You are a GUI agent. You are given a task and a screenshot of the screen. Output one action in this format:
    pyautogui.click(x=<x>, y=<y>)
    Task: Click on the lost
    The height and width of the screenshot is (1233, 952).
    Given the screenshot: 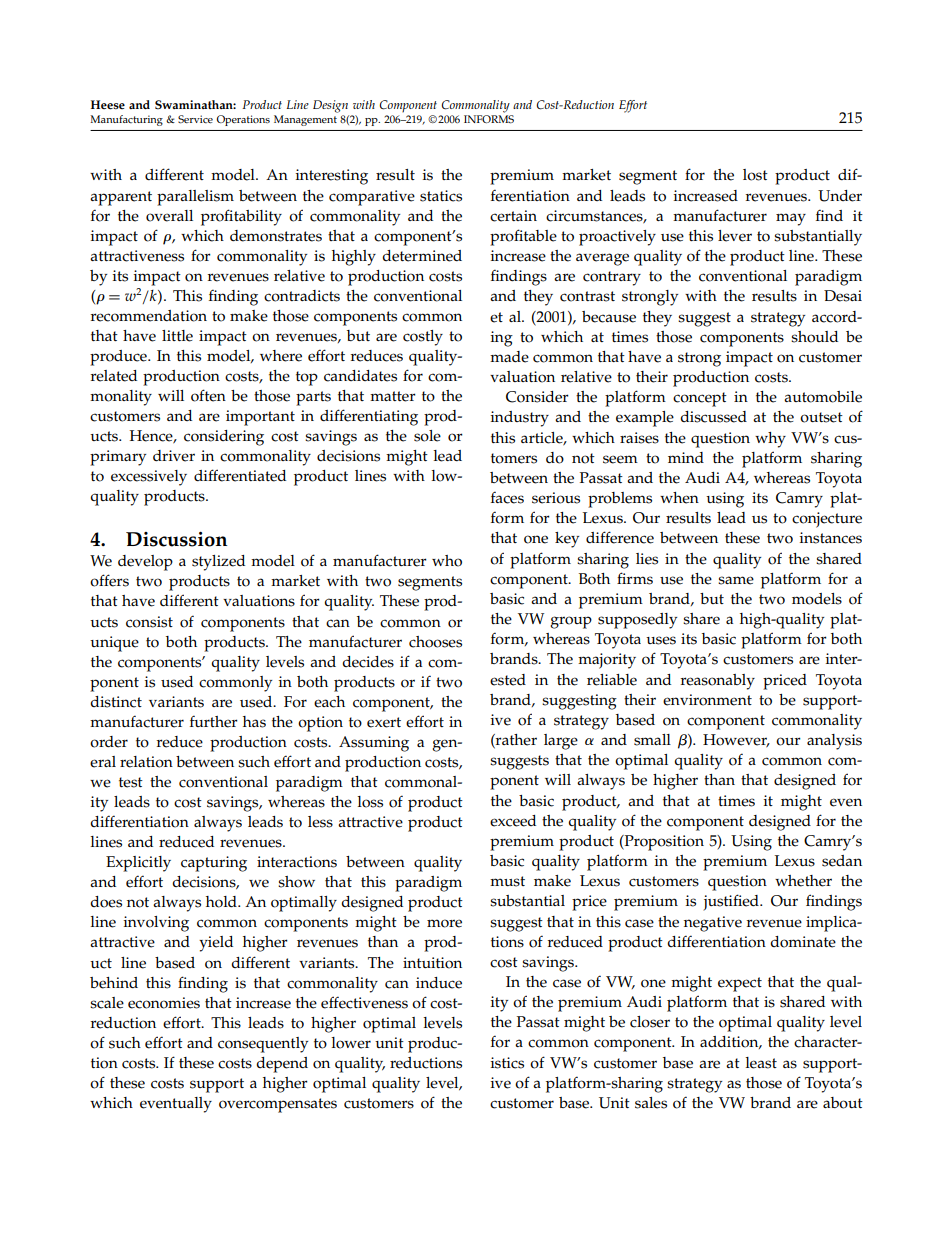 What is the action you would take?
    pyautogui.click(x=755, y=175)
